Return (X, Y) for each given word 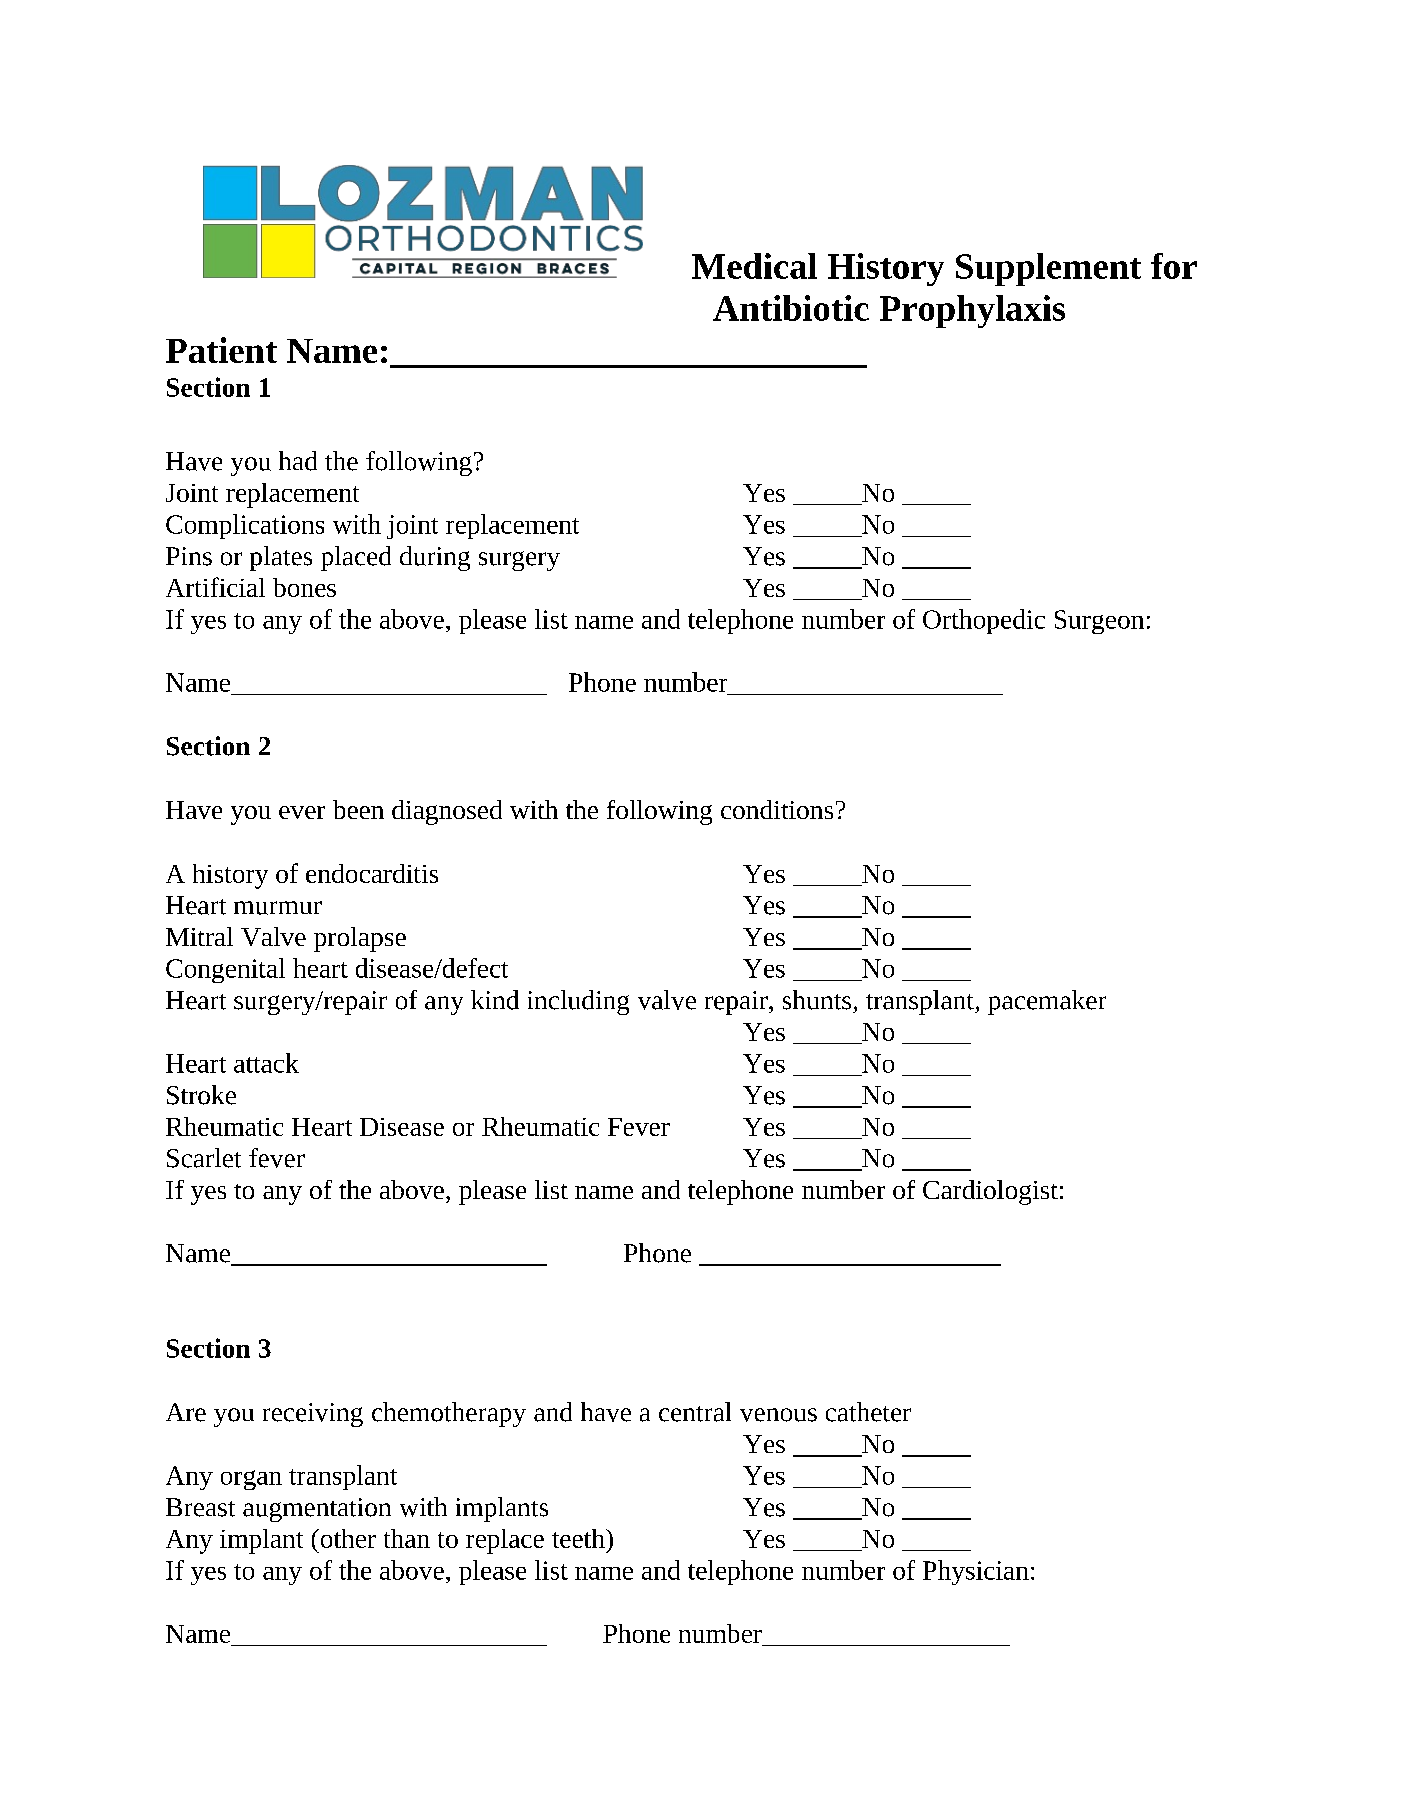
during (435, 558)
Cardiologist (990, 1192)
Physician (976, 1572)
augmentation (317, 1510)
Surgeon (1099, 622)
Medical (754, 266)
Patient (221, 350)
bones (304, 587)
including (578, 1002)
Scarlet (204, 1158)
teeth (579, 1538)
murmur (278, 908)
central (695, 1412)
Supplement (1048, 269)
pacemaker (1047, 1002)
